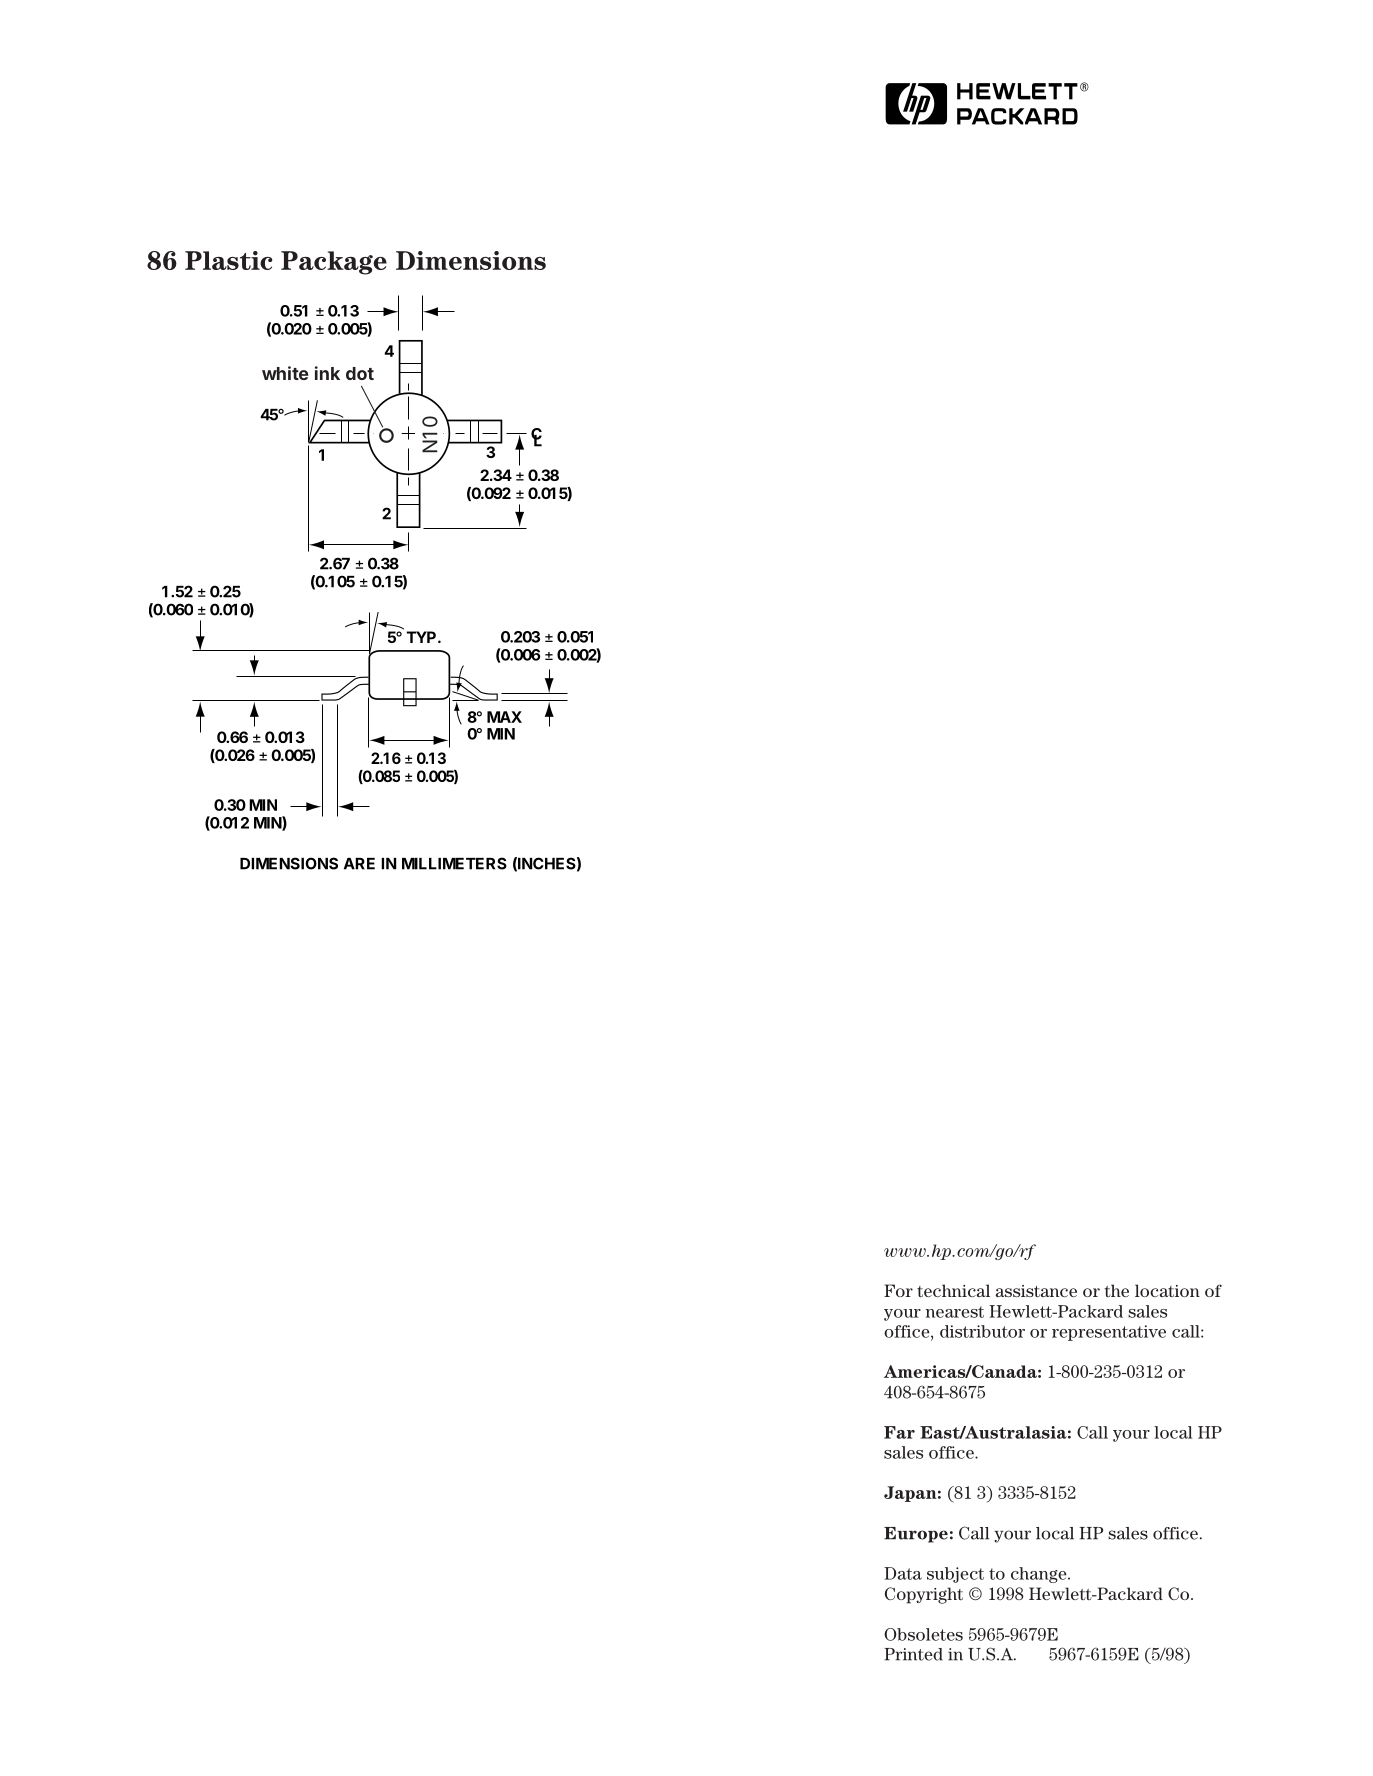 This screenshot has width=1373, height=1776. I want to click on Data, so click(903, 1573).
